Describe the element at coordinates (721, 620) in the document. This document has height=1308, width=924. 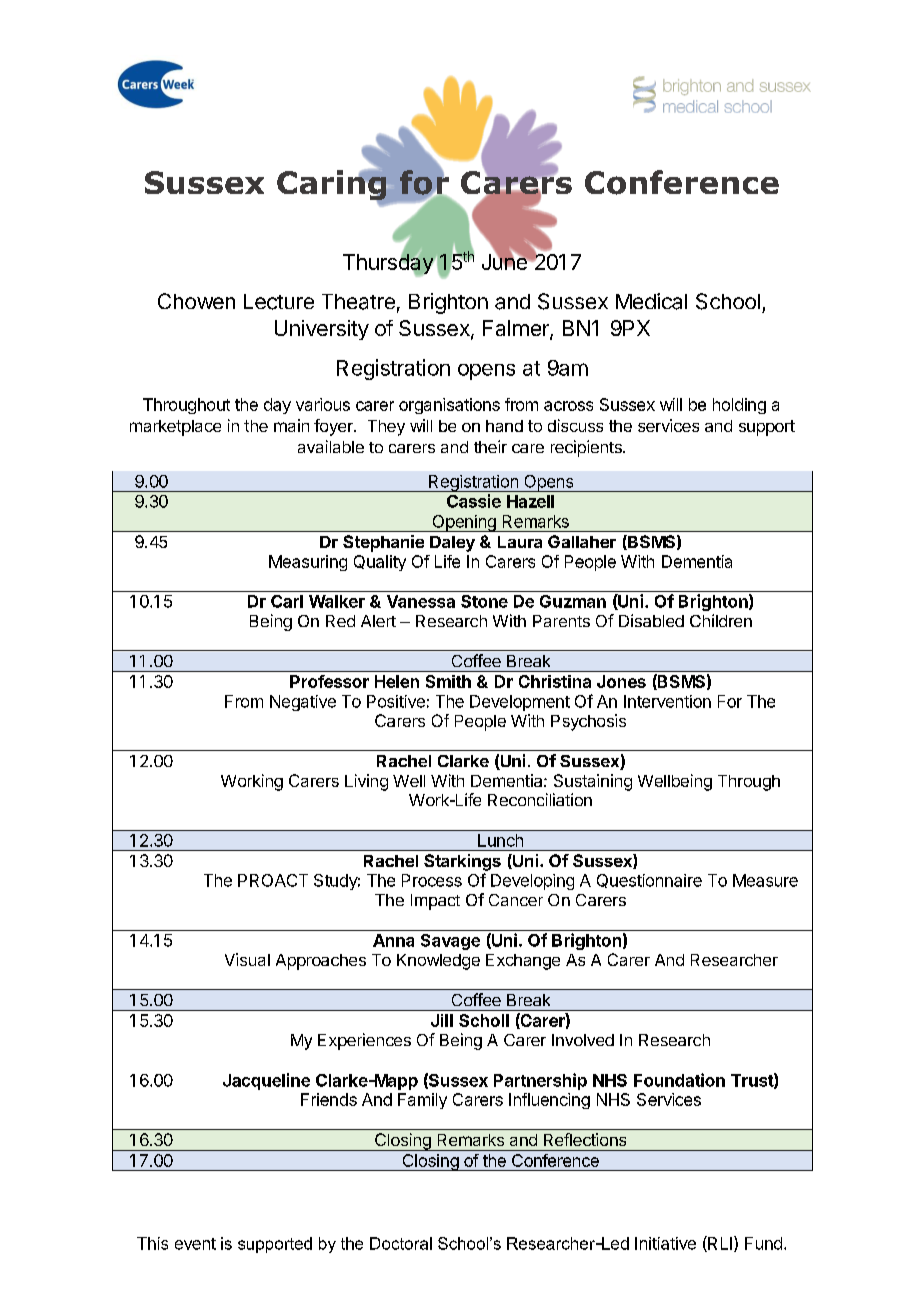
I see `Children` at that location.
